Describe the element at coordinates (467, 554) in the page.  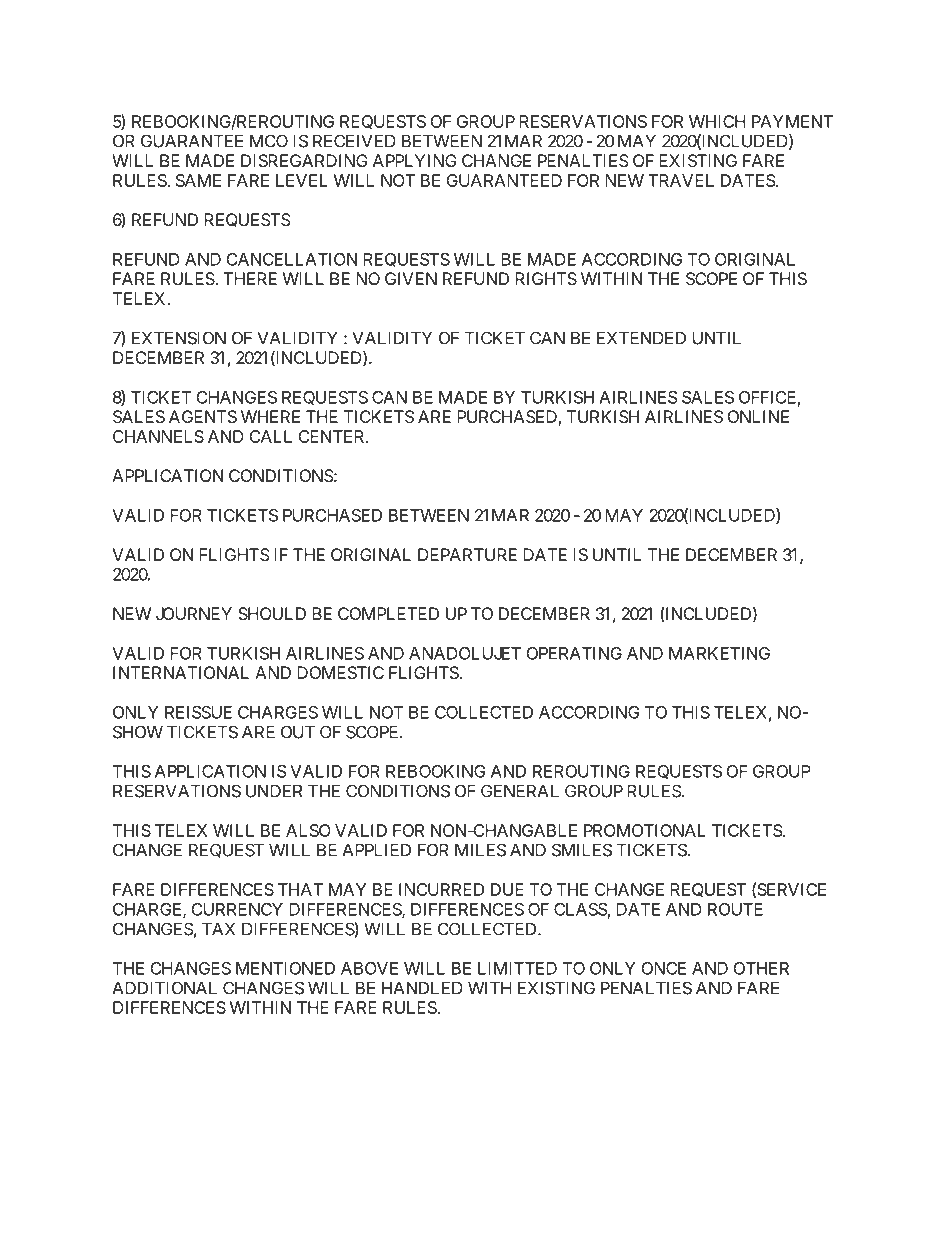
I see `DEPARTURE` at that location.
